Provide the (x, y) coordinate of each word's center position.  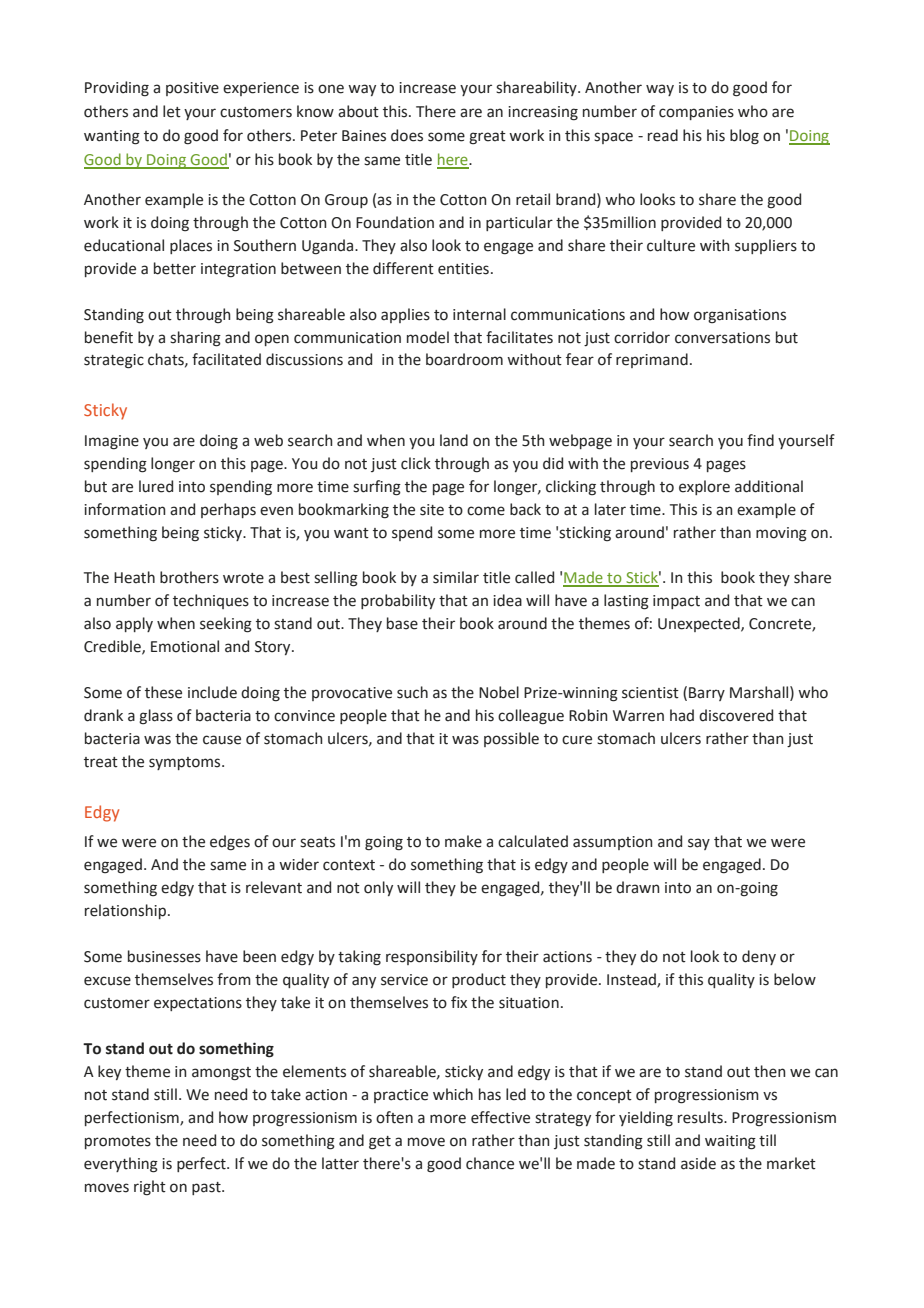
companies (696, 113)
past (207, 1188)
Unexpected (700, 624)
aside (698, 1163)
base (402, 623)
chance (490, 1163)
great (487, 138)
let (172, 111)
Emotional (185, 646)
